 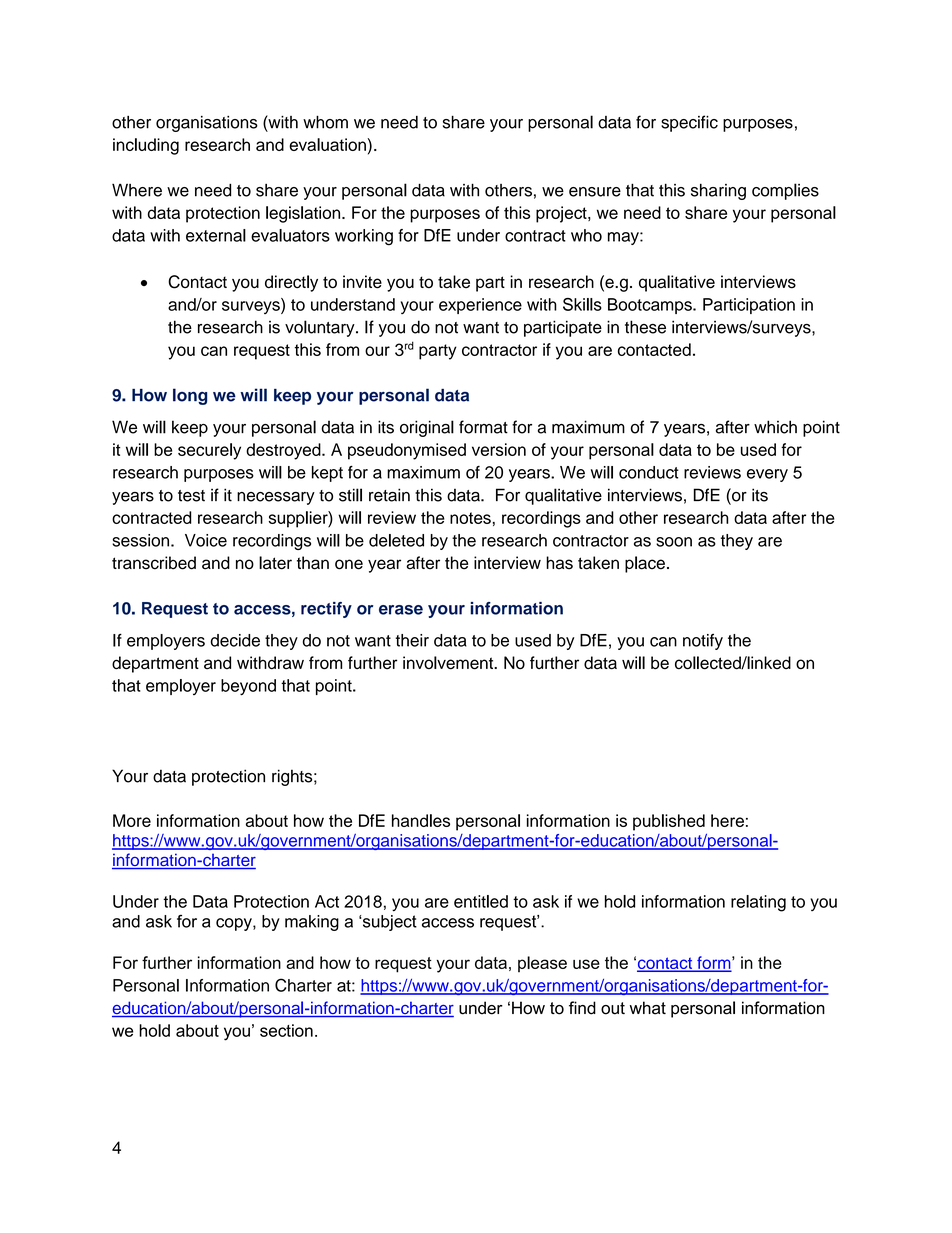 What do you see at coordinates (190, 396) in the page?
I see `long` at bounding box center [190, 396].
